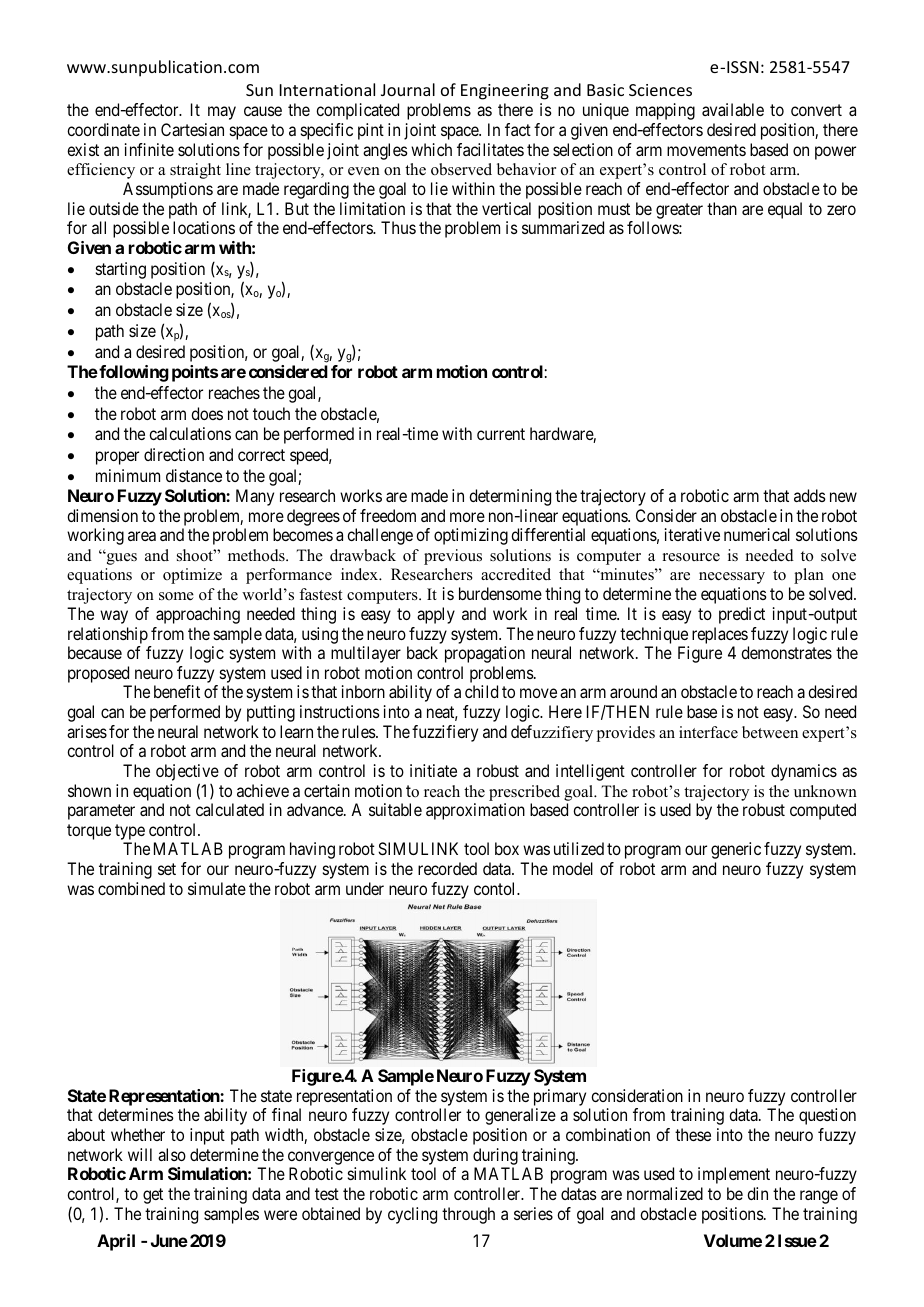  Describe the element at coordinates (734, 1175) in the screenshot. I see `implement` at that location.
